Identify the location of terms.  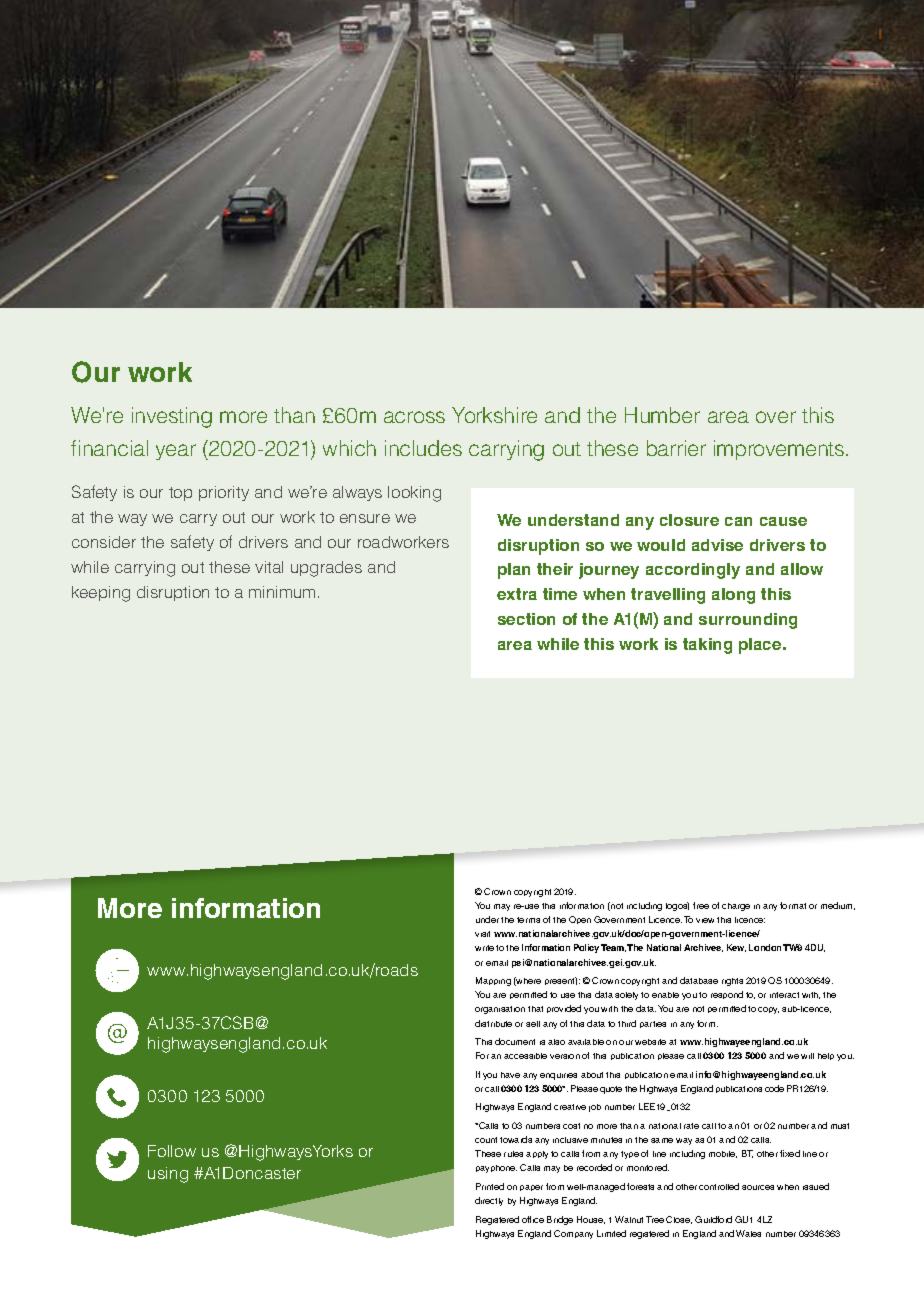
(528, 920).
